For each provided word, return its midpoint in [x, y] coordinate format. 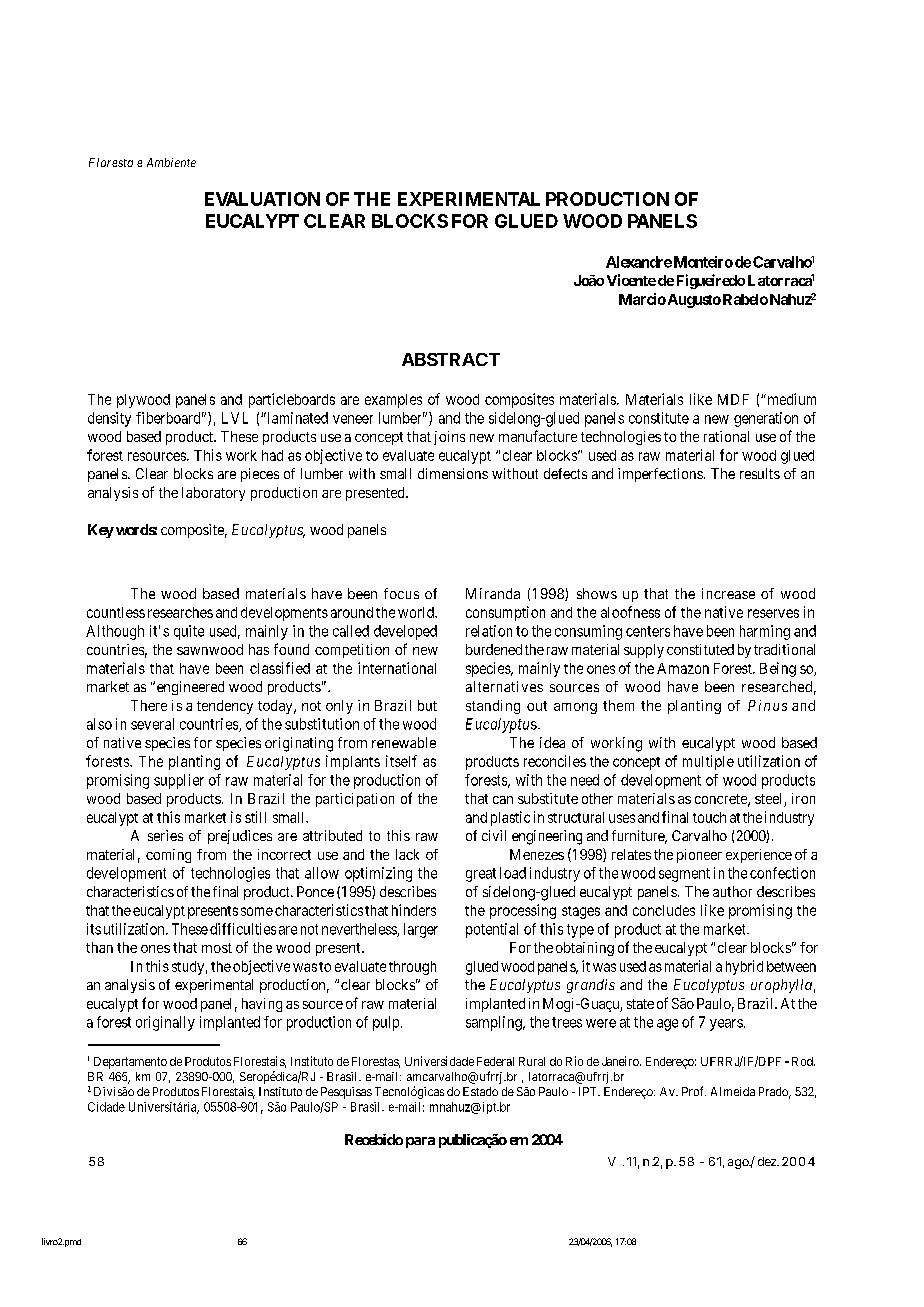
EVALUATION [262, 199]
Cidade [106, 1107]
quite [189, 632]
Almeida [733, 1091]
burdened [494, 649]
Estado [480, 1091]
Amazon [683, 668]
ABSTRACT [451, 359]
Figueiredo [711, 281]
